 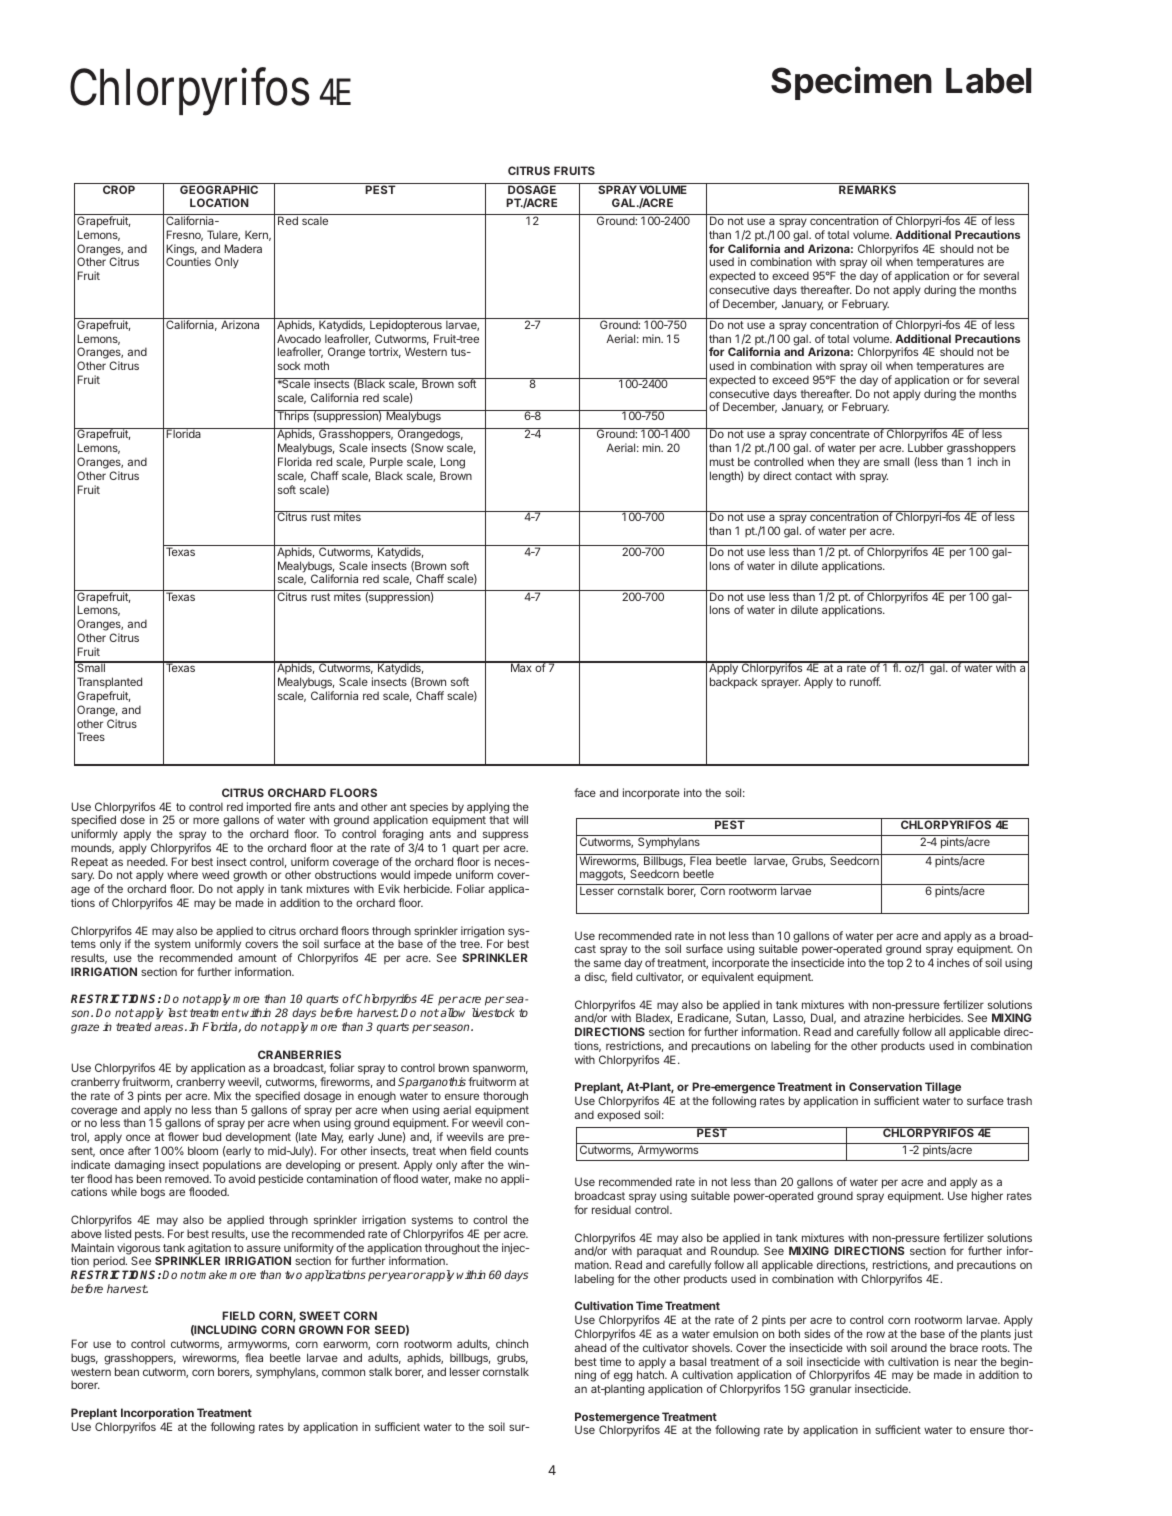 I want to click on will, so click(x=520, y=819).
